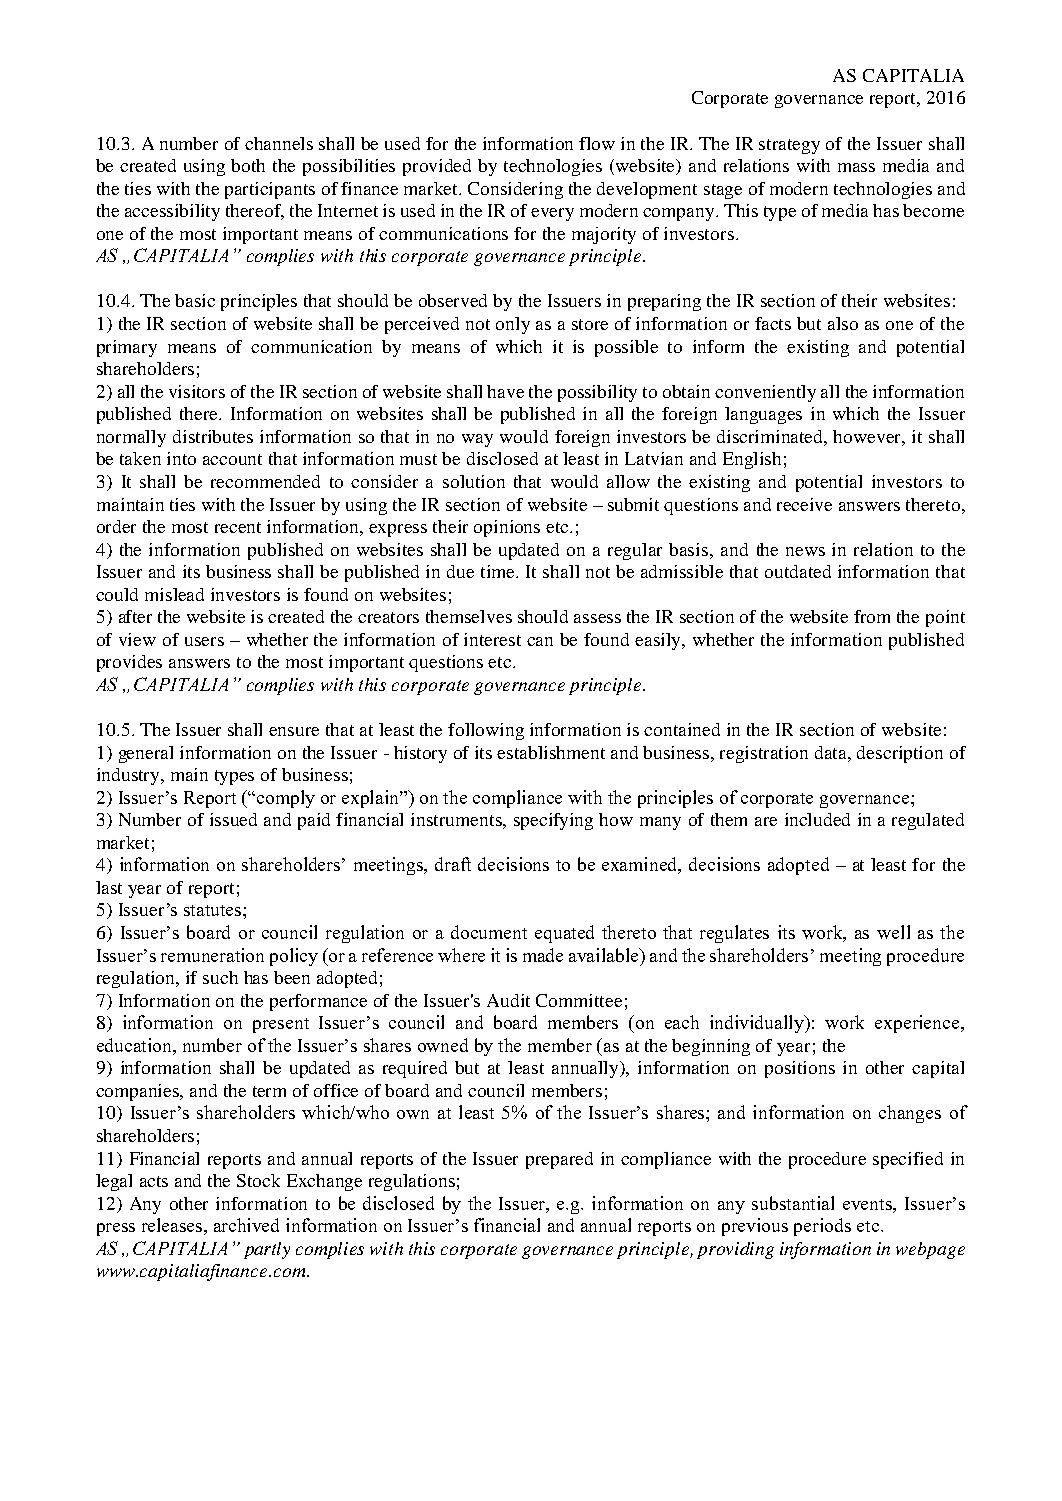  What do you see at coordinates (552, 214) in the screenshot?
I see `every` at bounding box center [552, 214].
